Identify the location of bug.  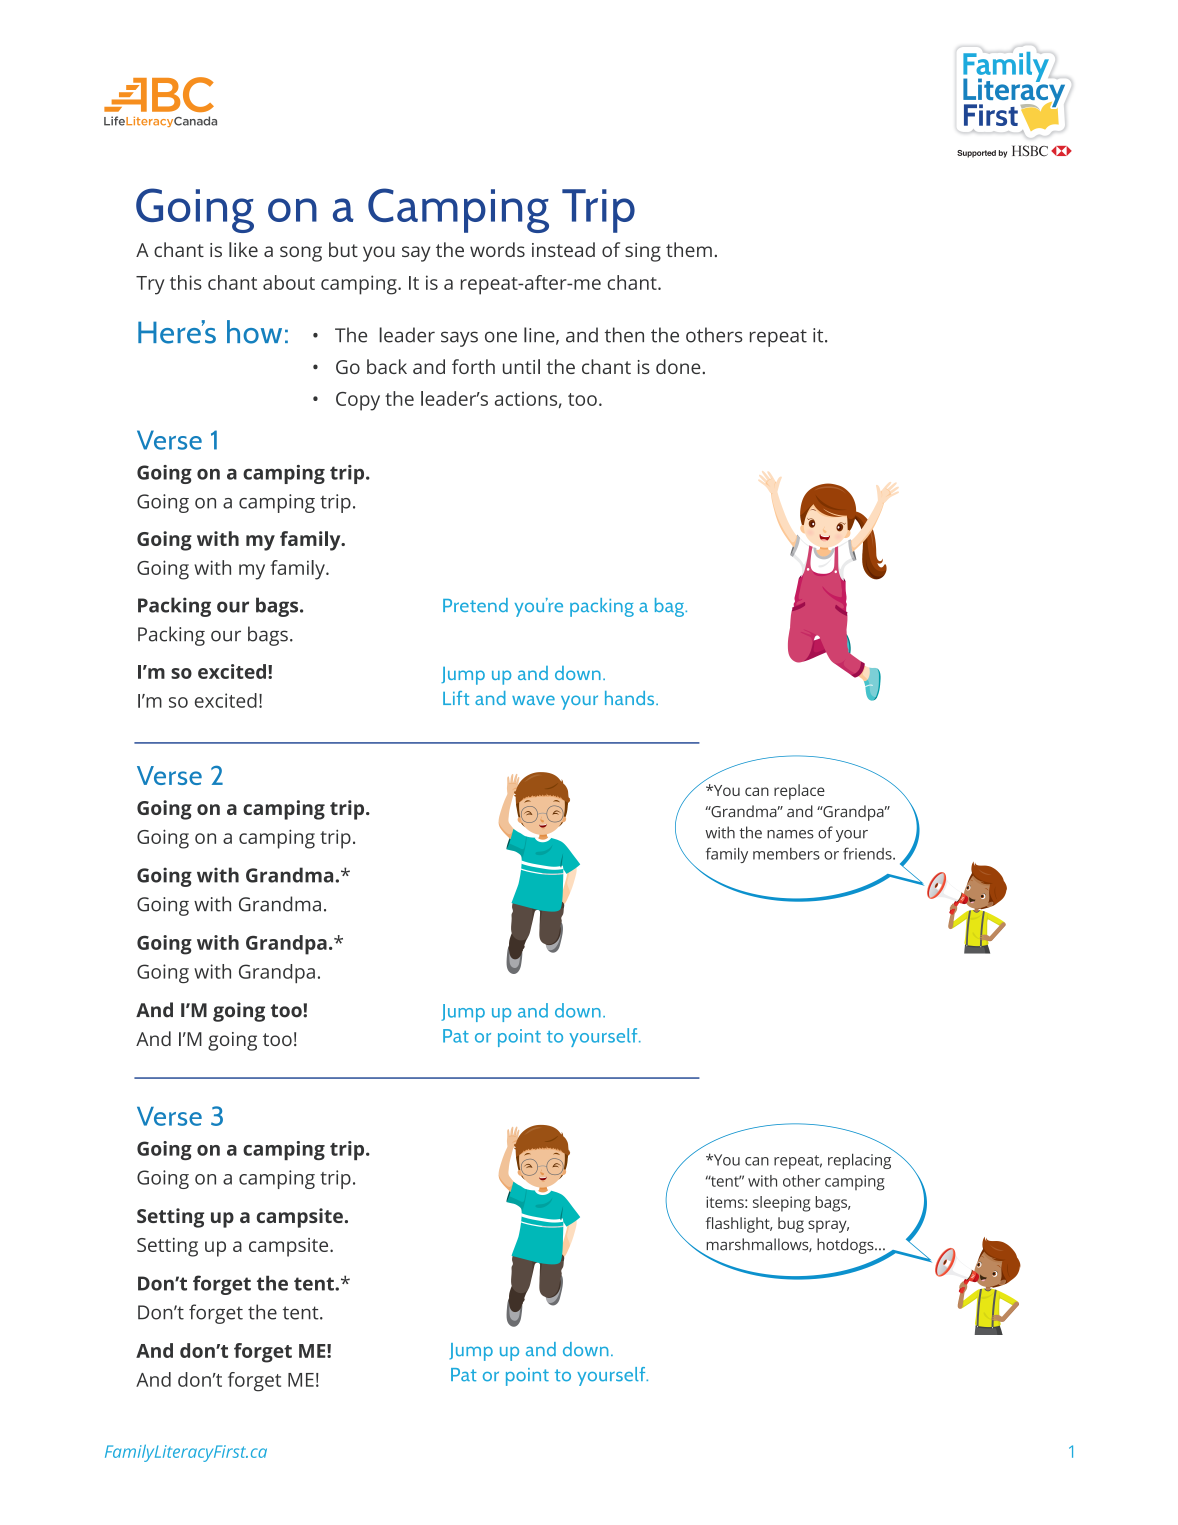
(791, 1225).
